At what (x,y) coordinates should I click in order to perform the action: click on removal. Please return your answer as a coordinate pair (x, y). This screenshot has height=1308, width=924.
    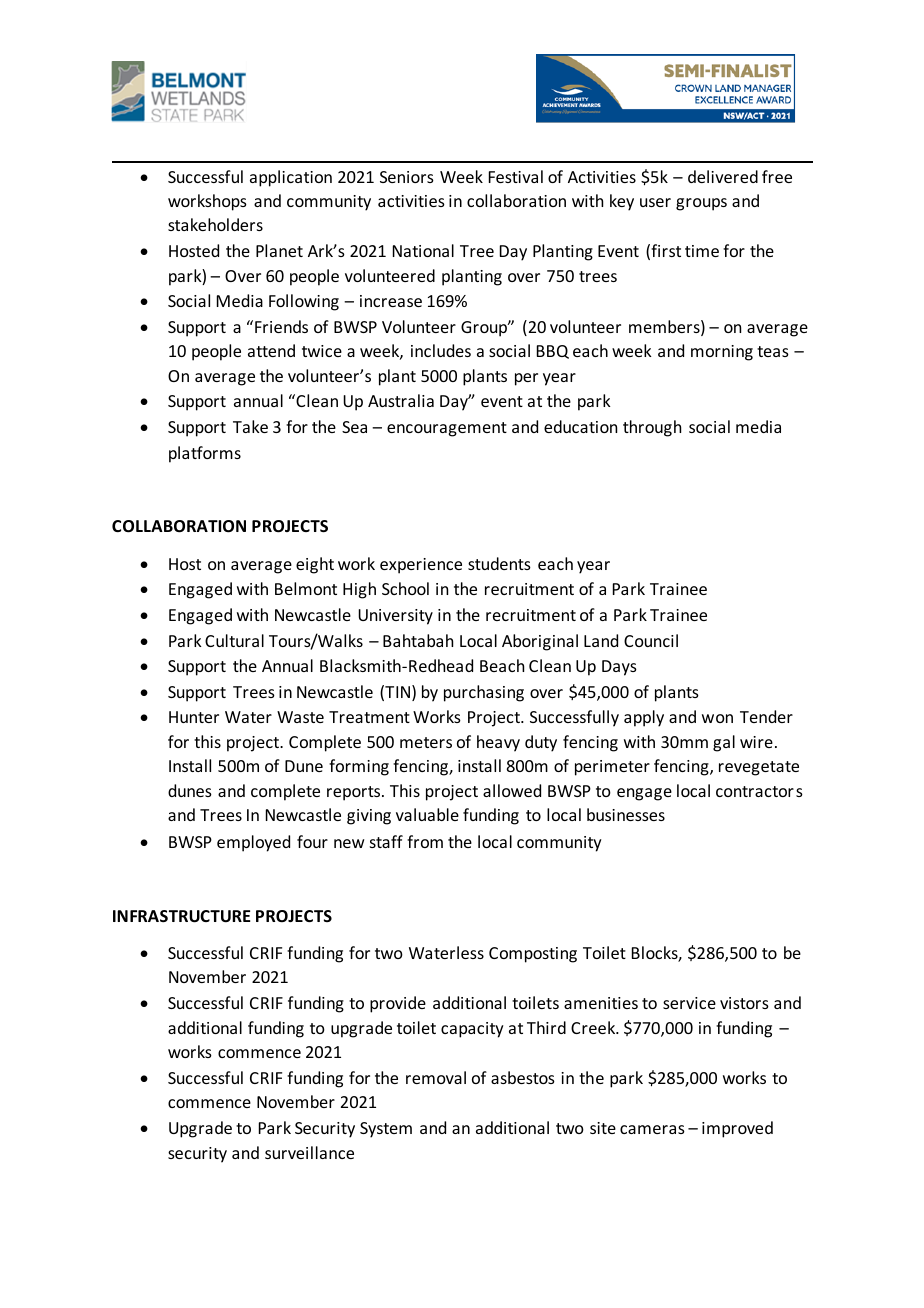
    Looking at the image, I should click on (436, 1077).
